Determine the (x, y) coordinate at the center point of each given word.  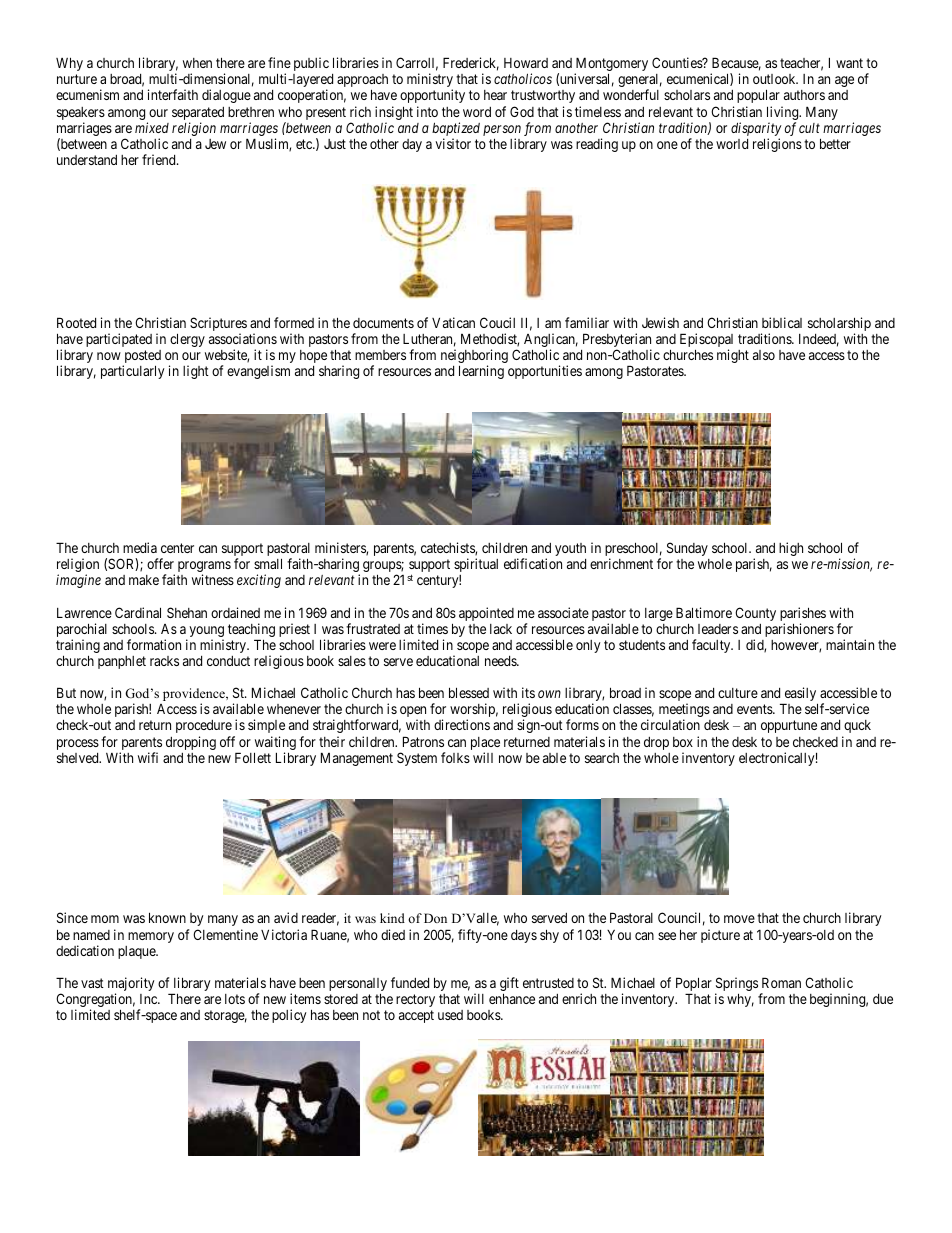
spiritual (476, 565)
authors (804, 95)
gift (509, 985)
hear (495, 95)
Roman (781, 982)
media (140, 547)
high (791, 549)
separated (198, 115)
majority (131, 985)
